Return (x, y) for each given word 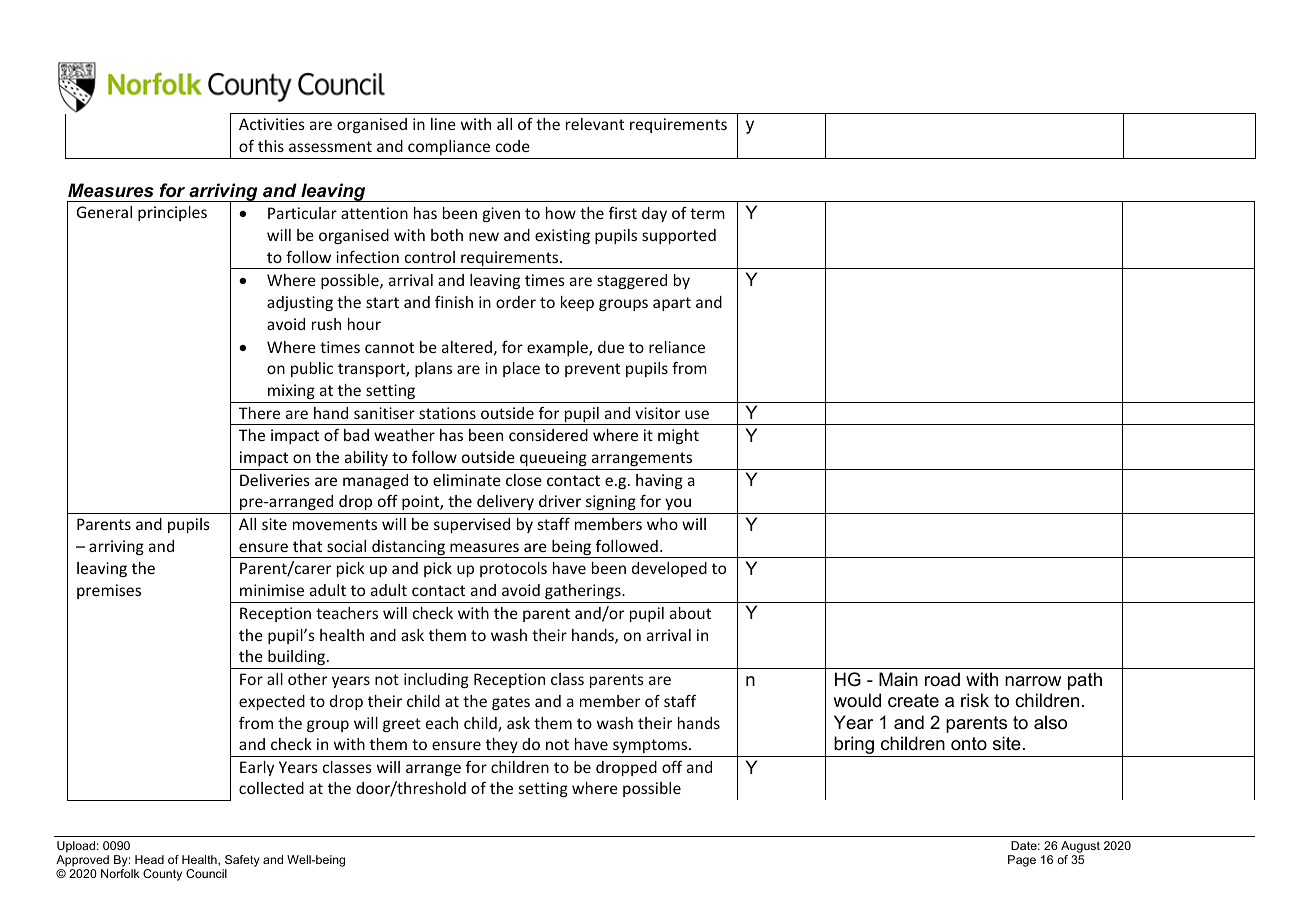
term (707, 213)
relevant (595, 124)
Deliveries (275, 480)
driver (560, 501)
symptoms (651, 746)
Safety (242, 861)
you (678, 504)
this (271, 146)
